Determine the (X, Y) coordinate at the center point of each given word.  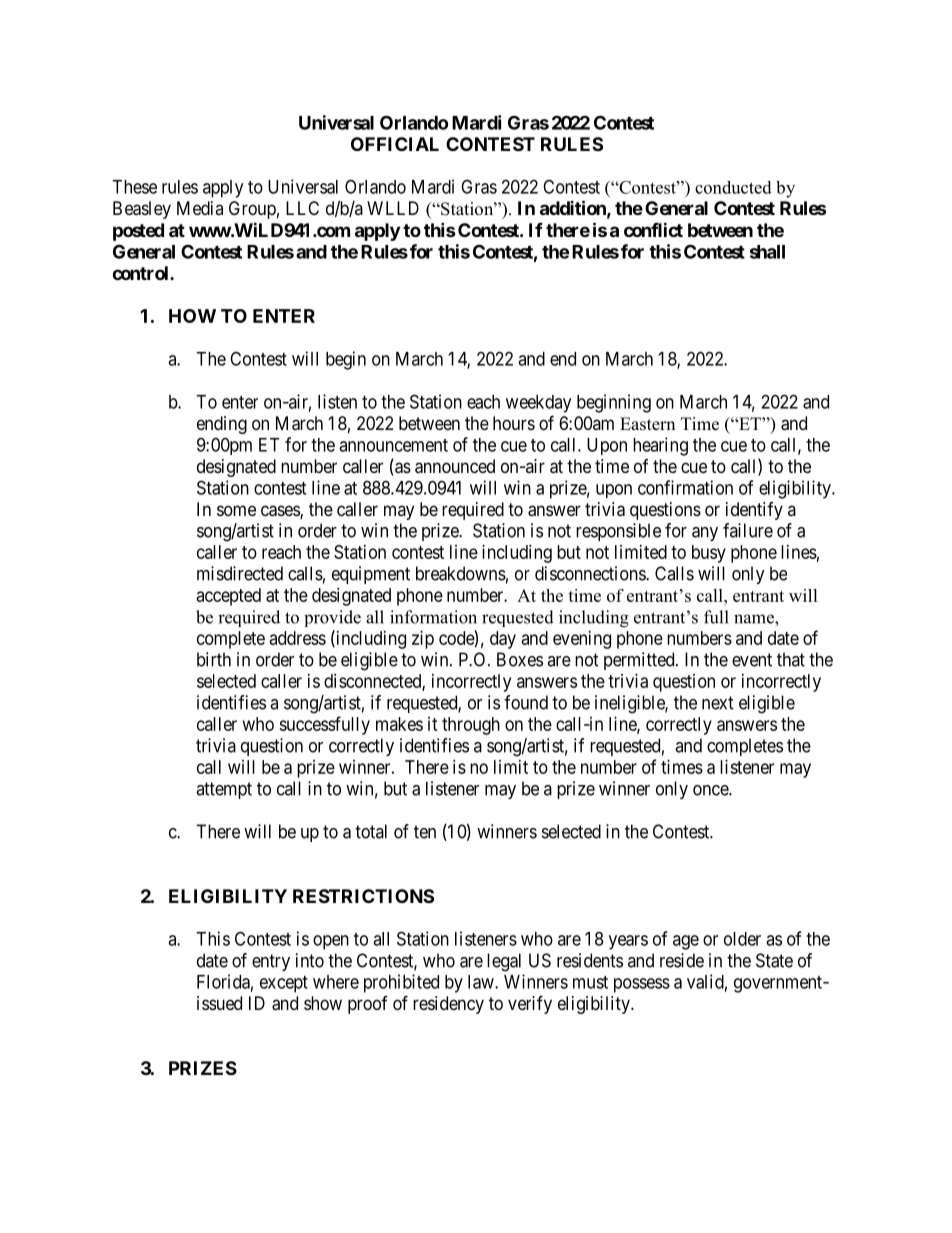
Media (200, 208)
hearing (660, 446)
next (718, 703)
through (471, 726)
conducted (733, 187)
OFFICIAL (395, 144)
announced (455, 466)
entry (271, 962)
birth (214, 659)
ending (222, 425)
